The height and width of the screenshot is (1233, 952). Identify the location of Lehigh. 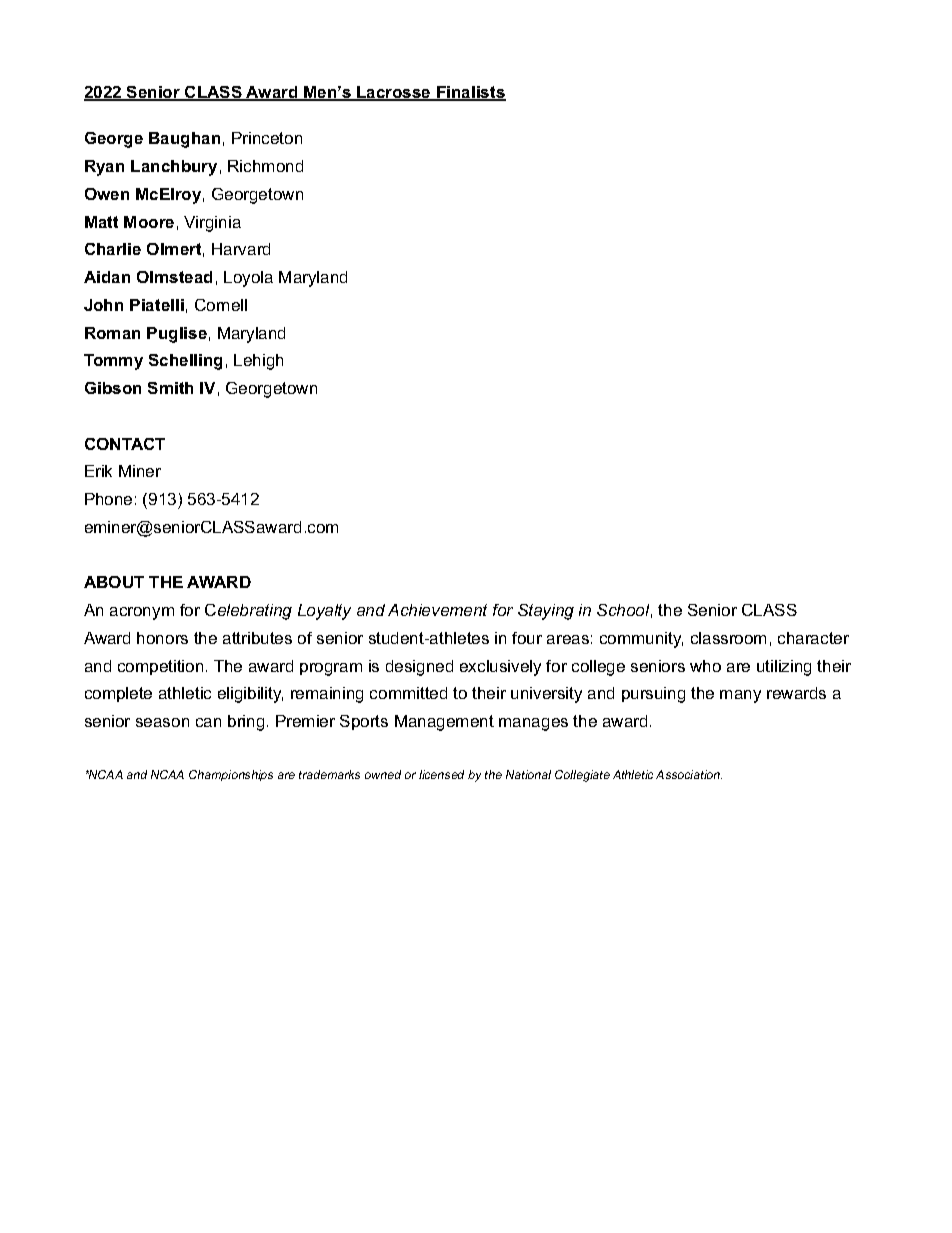
(258, 362).
